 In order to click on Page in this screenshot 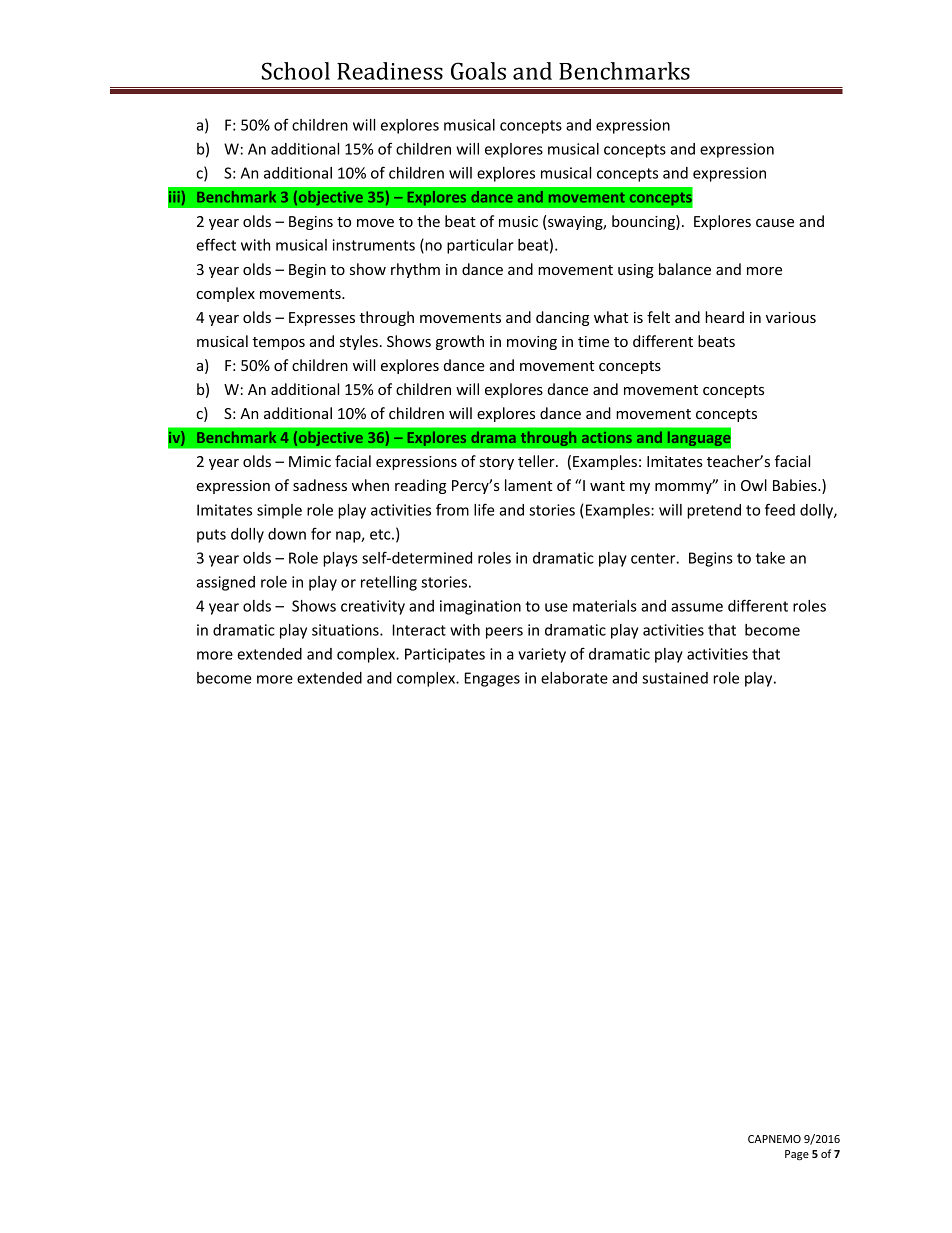, I will do `click(797, 1155)`.
